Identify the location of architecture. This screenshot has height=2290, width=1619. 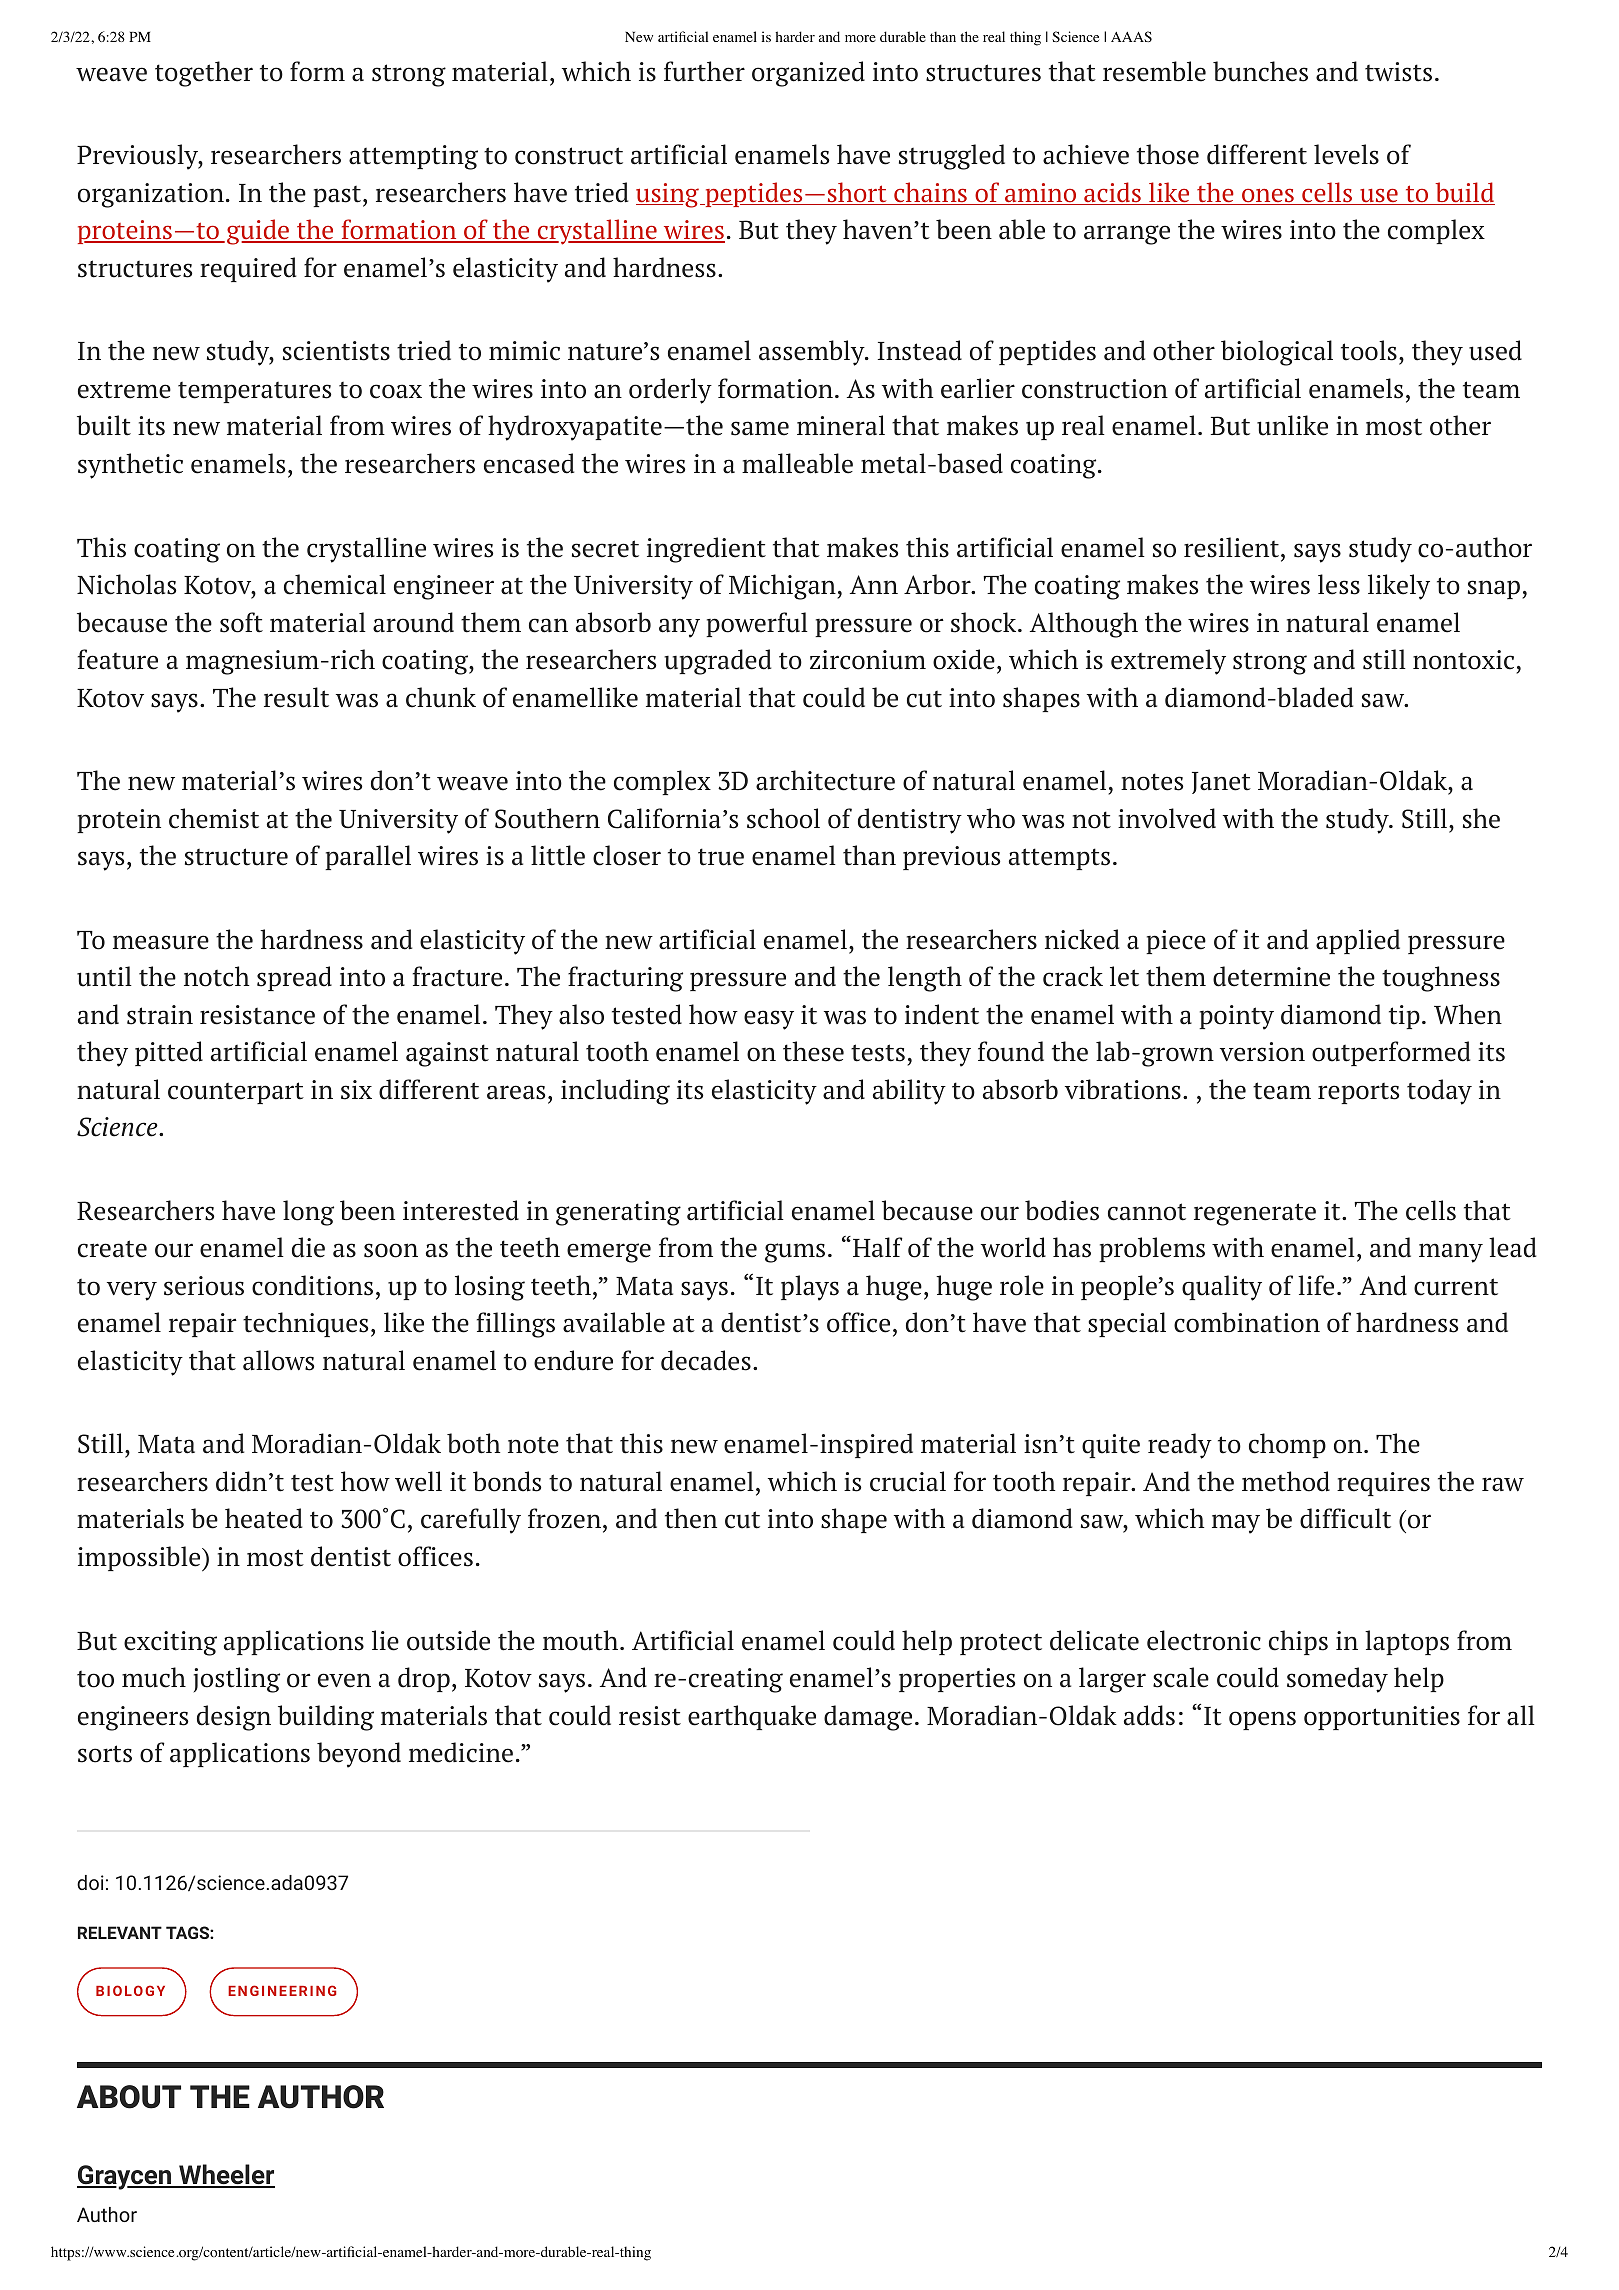
(825, 780).
